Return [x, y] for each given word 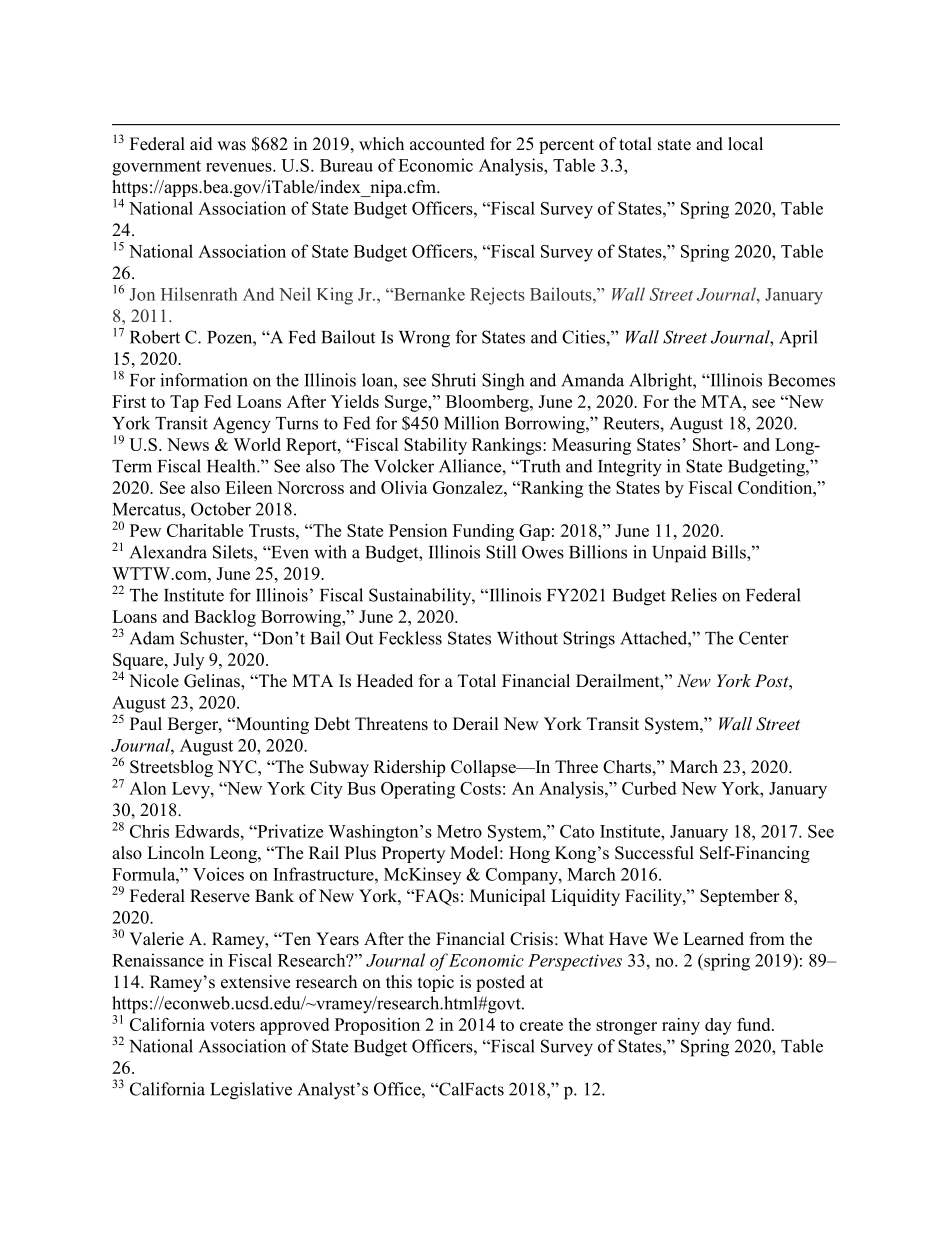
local [745, 144]
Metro [459, 831]
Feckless [410, 638]
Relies [694, 595]
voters [232, 1025]
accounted [447, 144]
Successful [654, 853]
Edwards [207, 831]
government [156, 168]
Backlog [225, 618]
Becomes [801, 380]
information [204, 380]
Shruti [454, 380]
